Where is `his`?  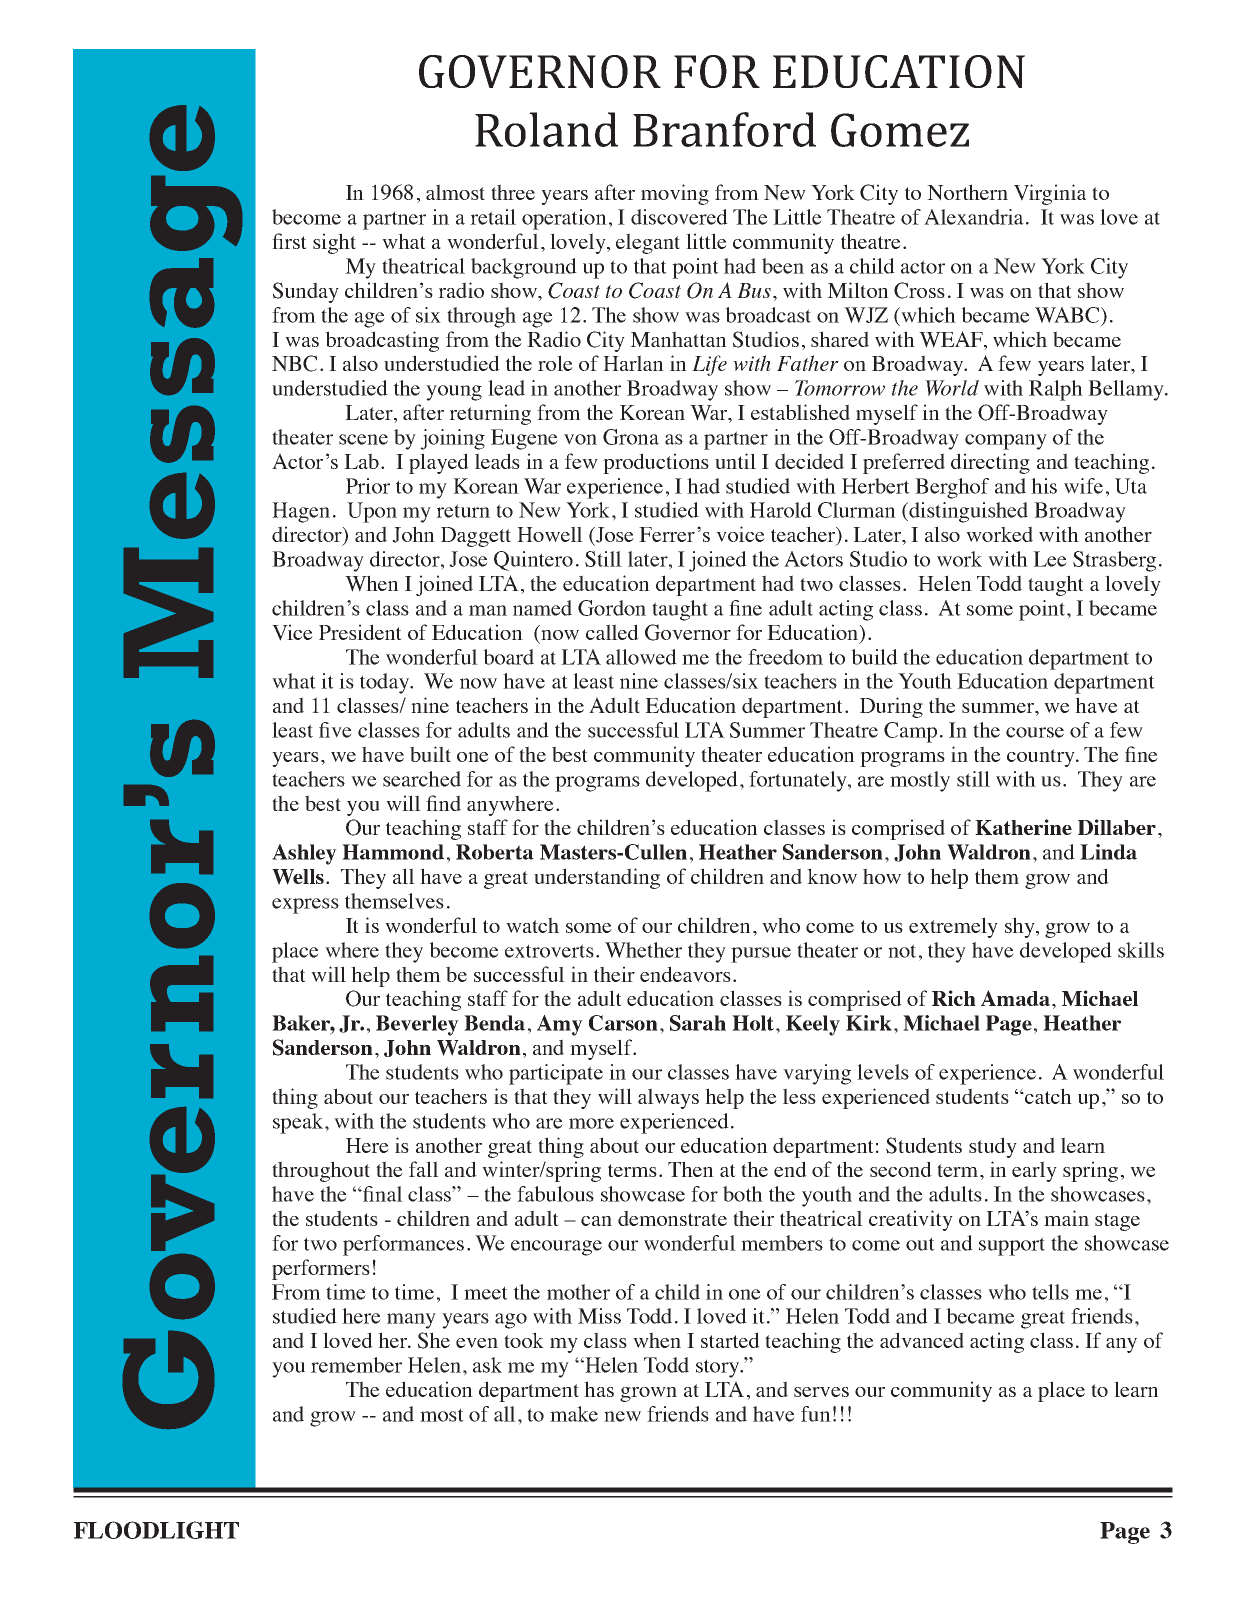 his is located at coordinates (1044, 486).
